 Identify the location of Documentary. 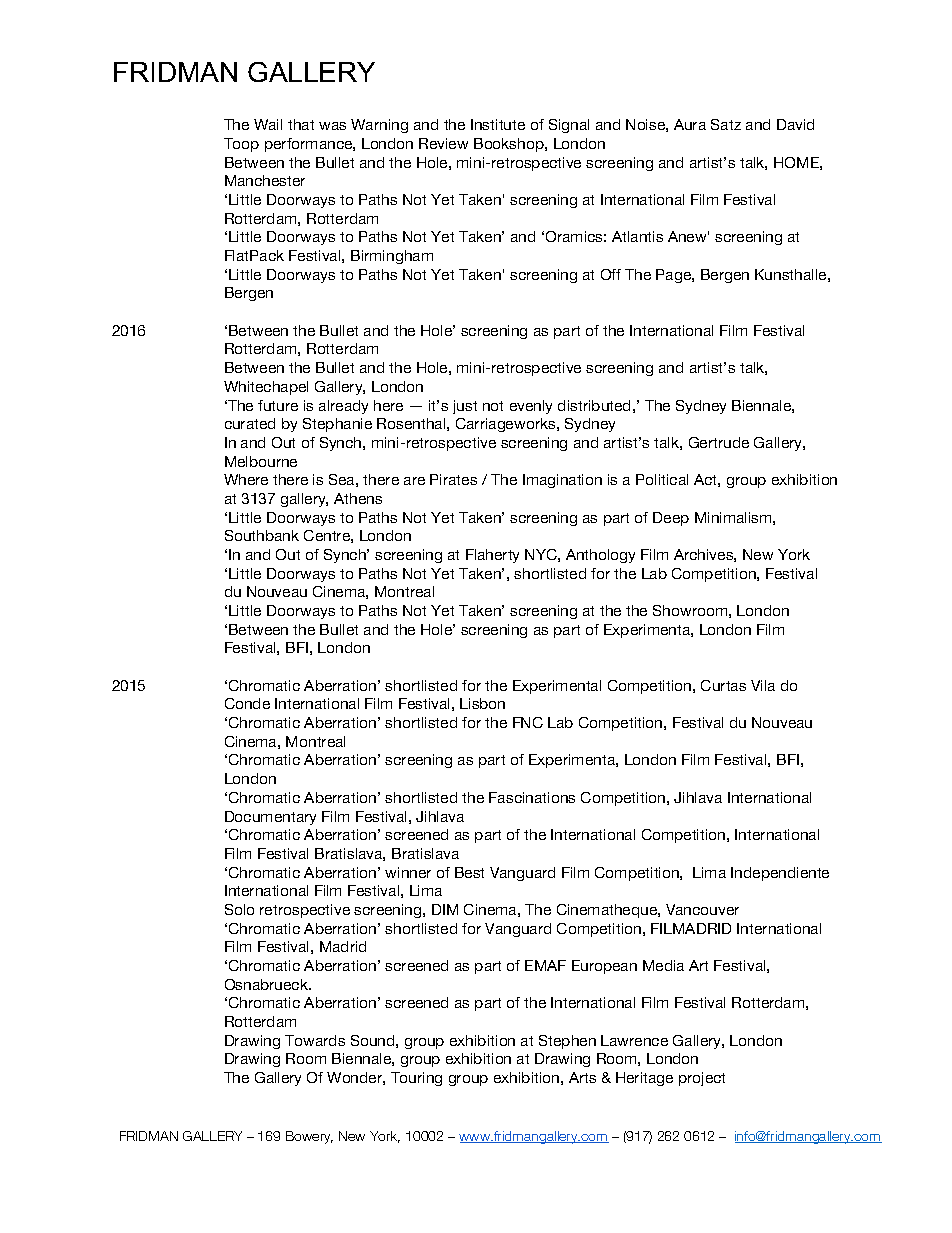
(270, 818).
